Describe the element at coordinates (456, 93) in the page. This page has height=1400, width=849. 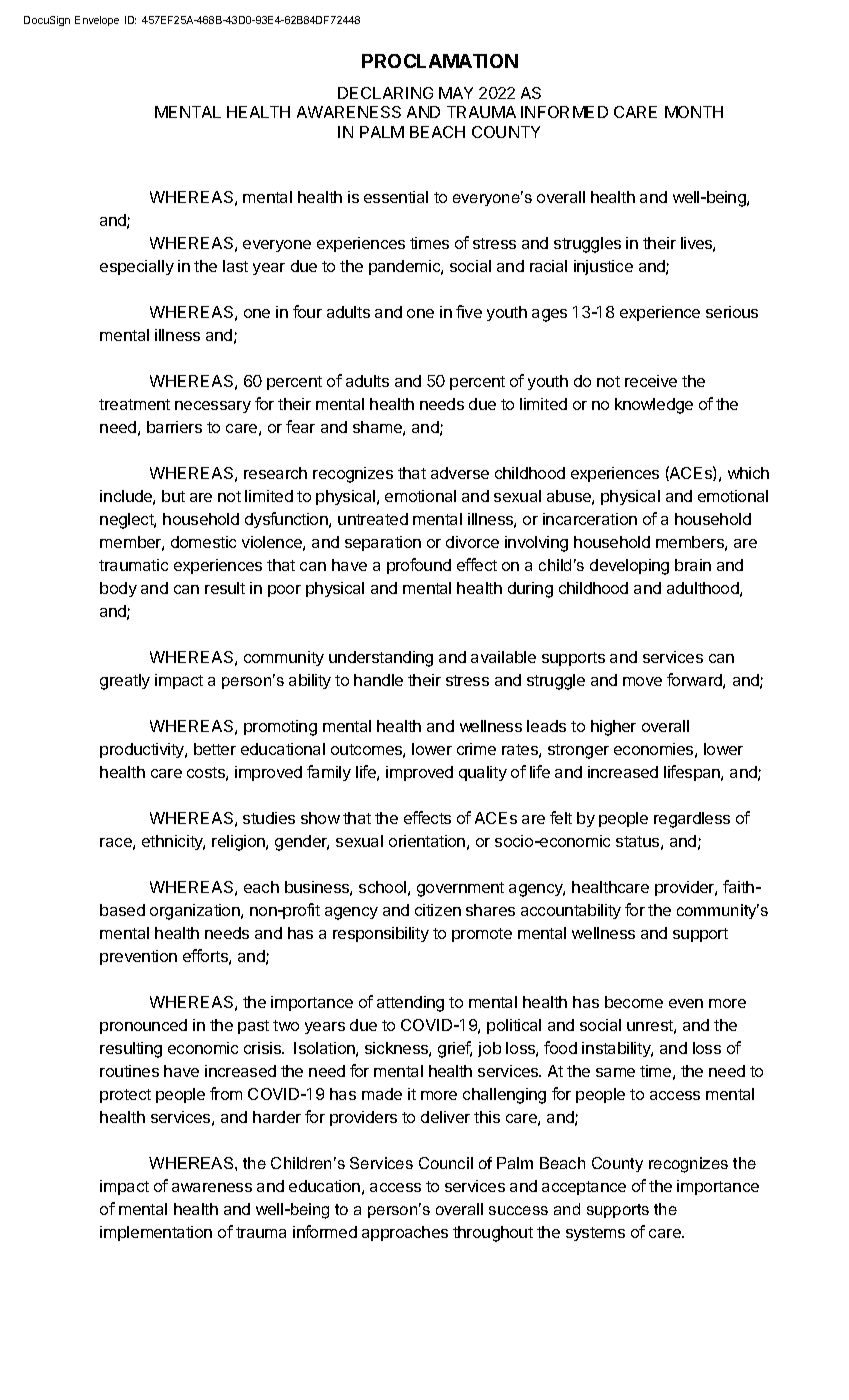
I see `MAY` at that location.
